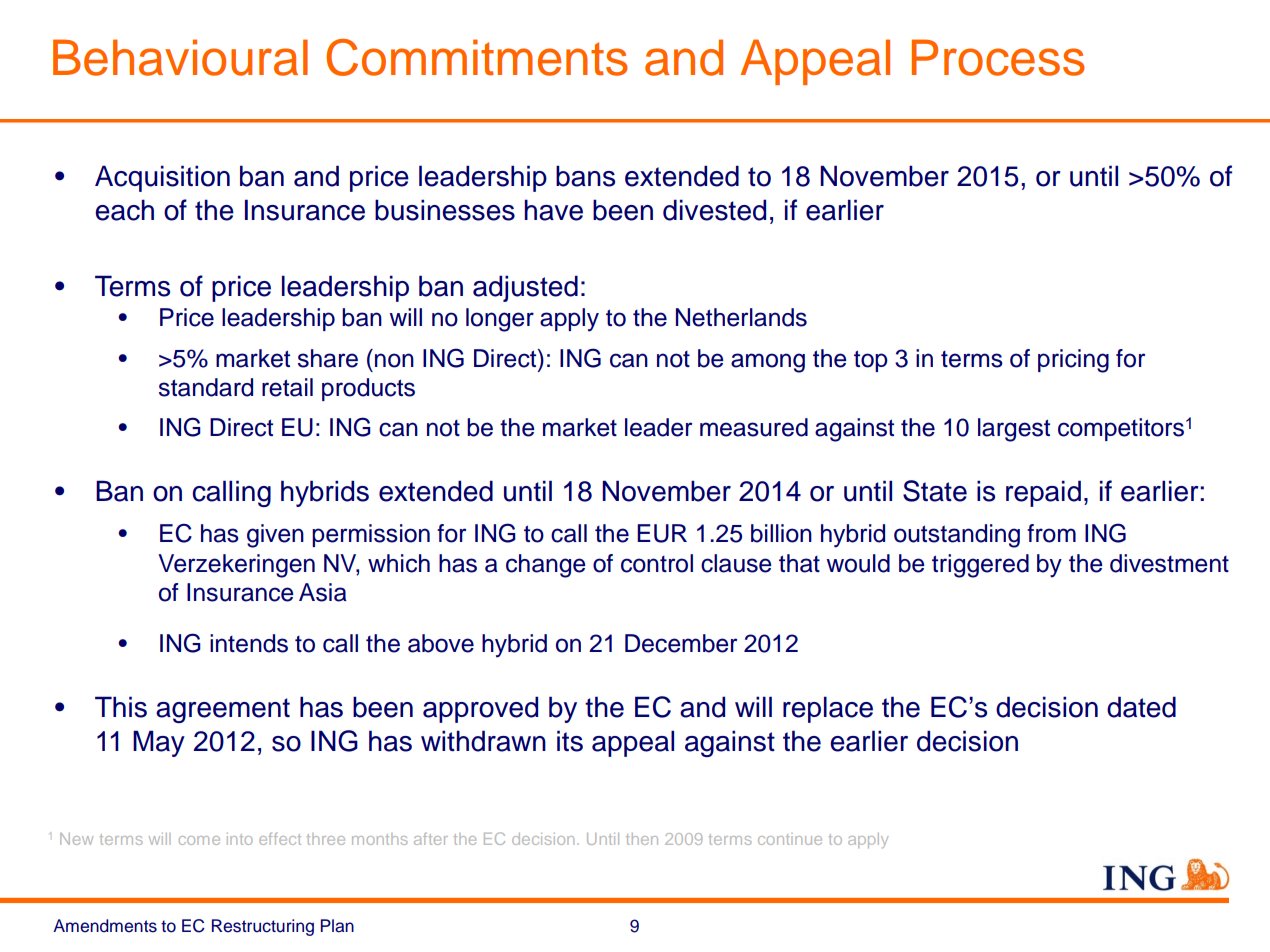 The height and width of the page is (952, 1270). What do you see at coordinates (263, 927) in the page?
I see `Restructuring` at bounding box center [263, 927].
